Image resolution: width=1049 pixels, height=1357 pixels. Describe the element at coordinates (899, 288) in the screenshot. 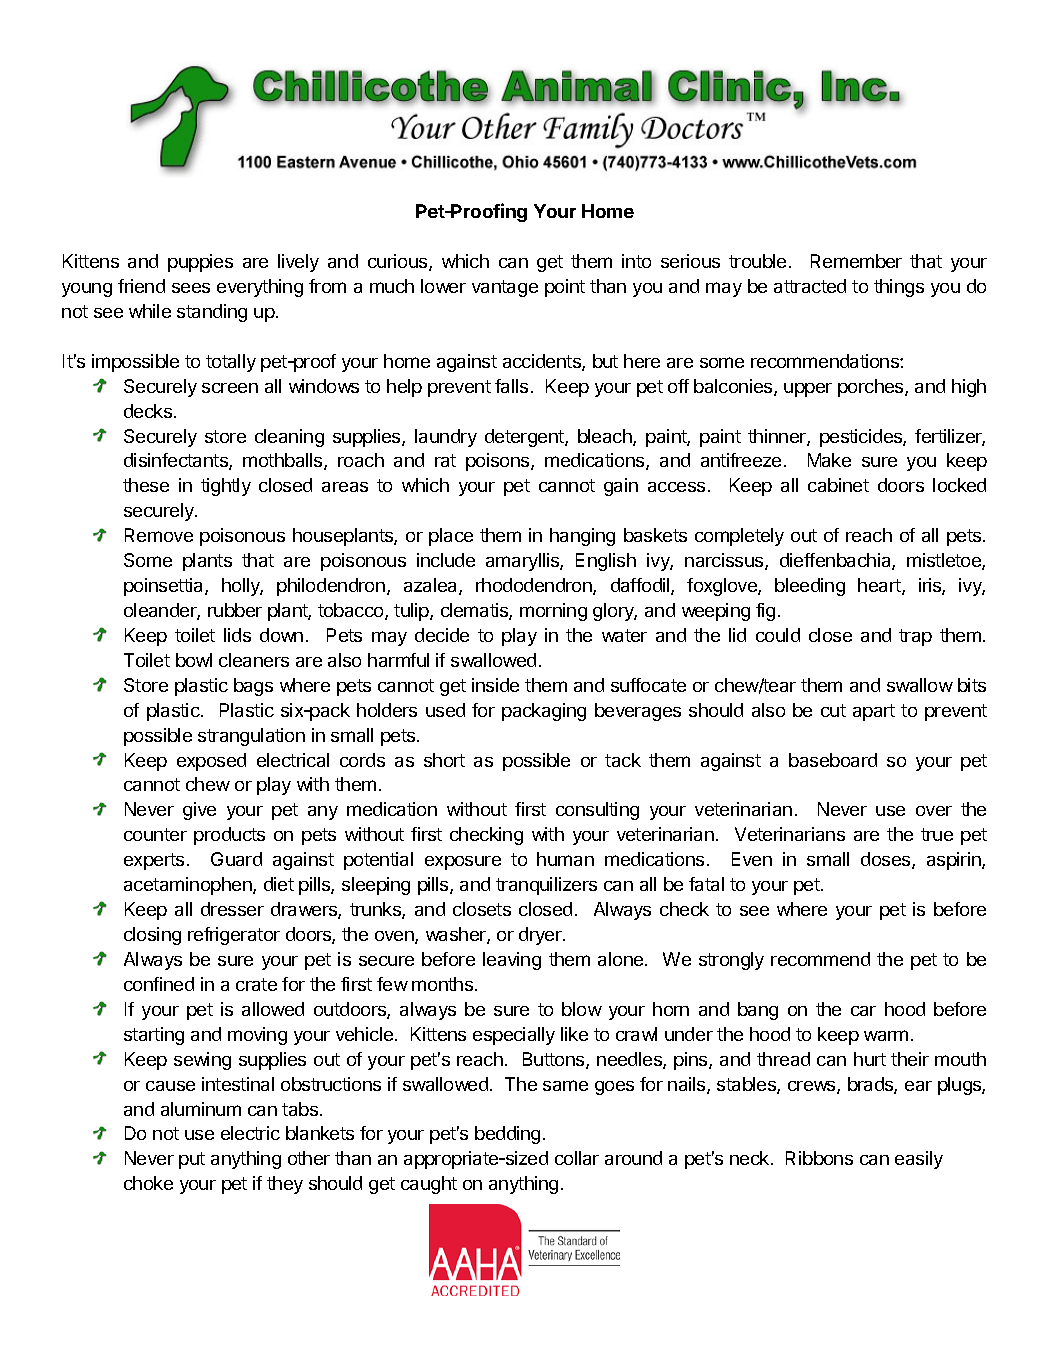

I see `things` at that location.
